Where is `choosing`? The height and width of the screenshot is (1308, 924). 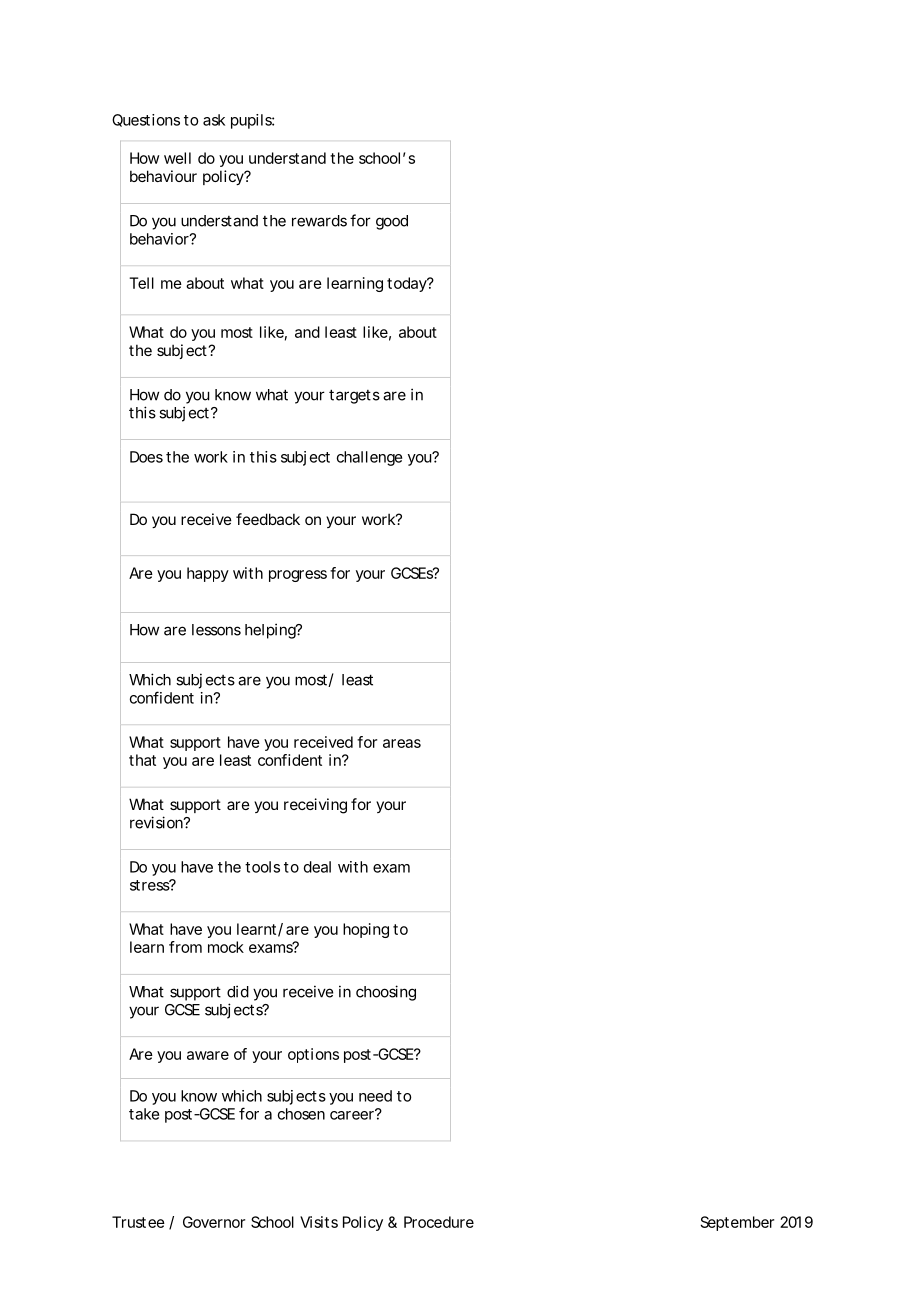 choosing is located at coordinates (386, 993).
